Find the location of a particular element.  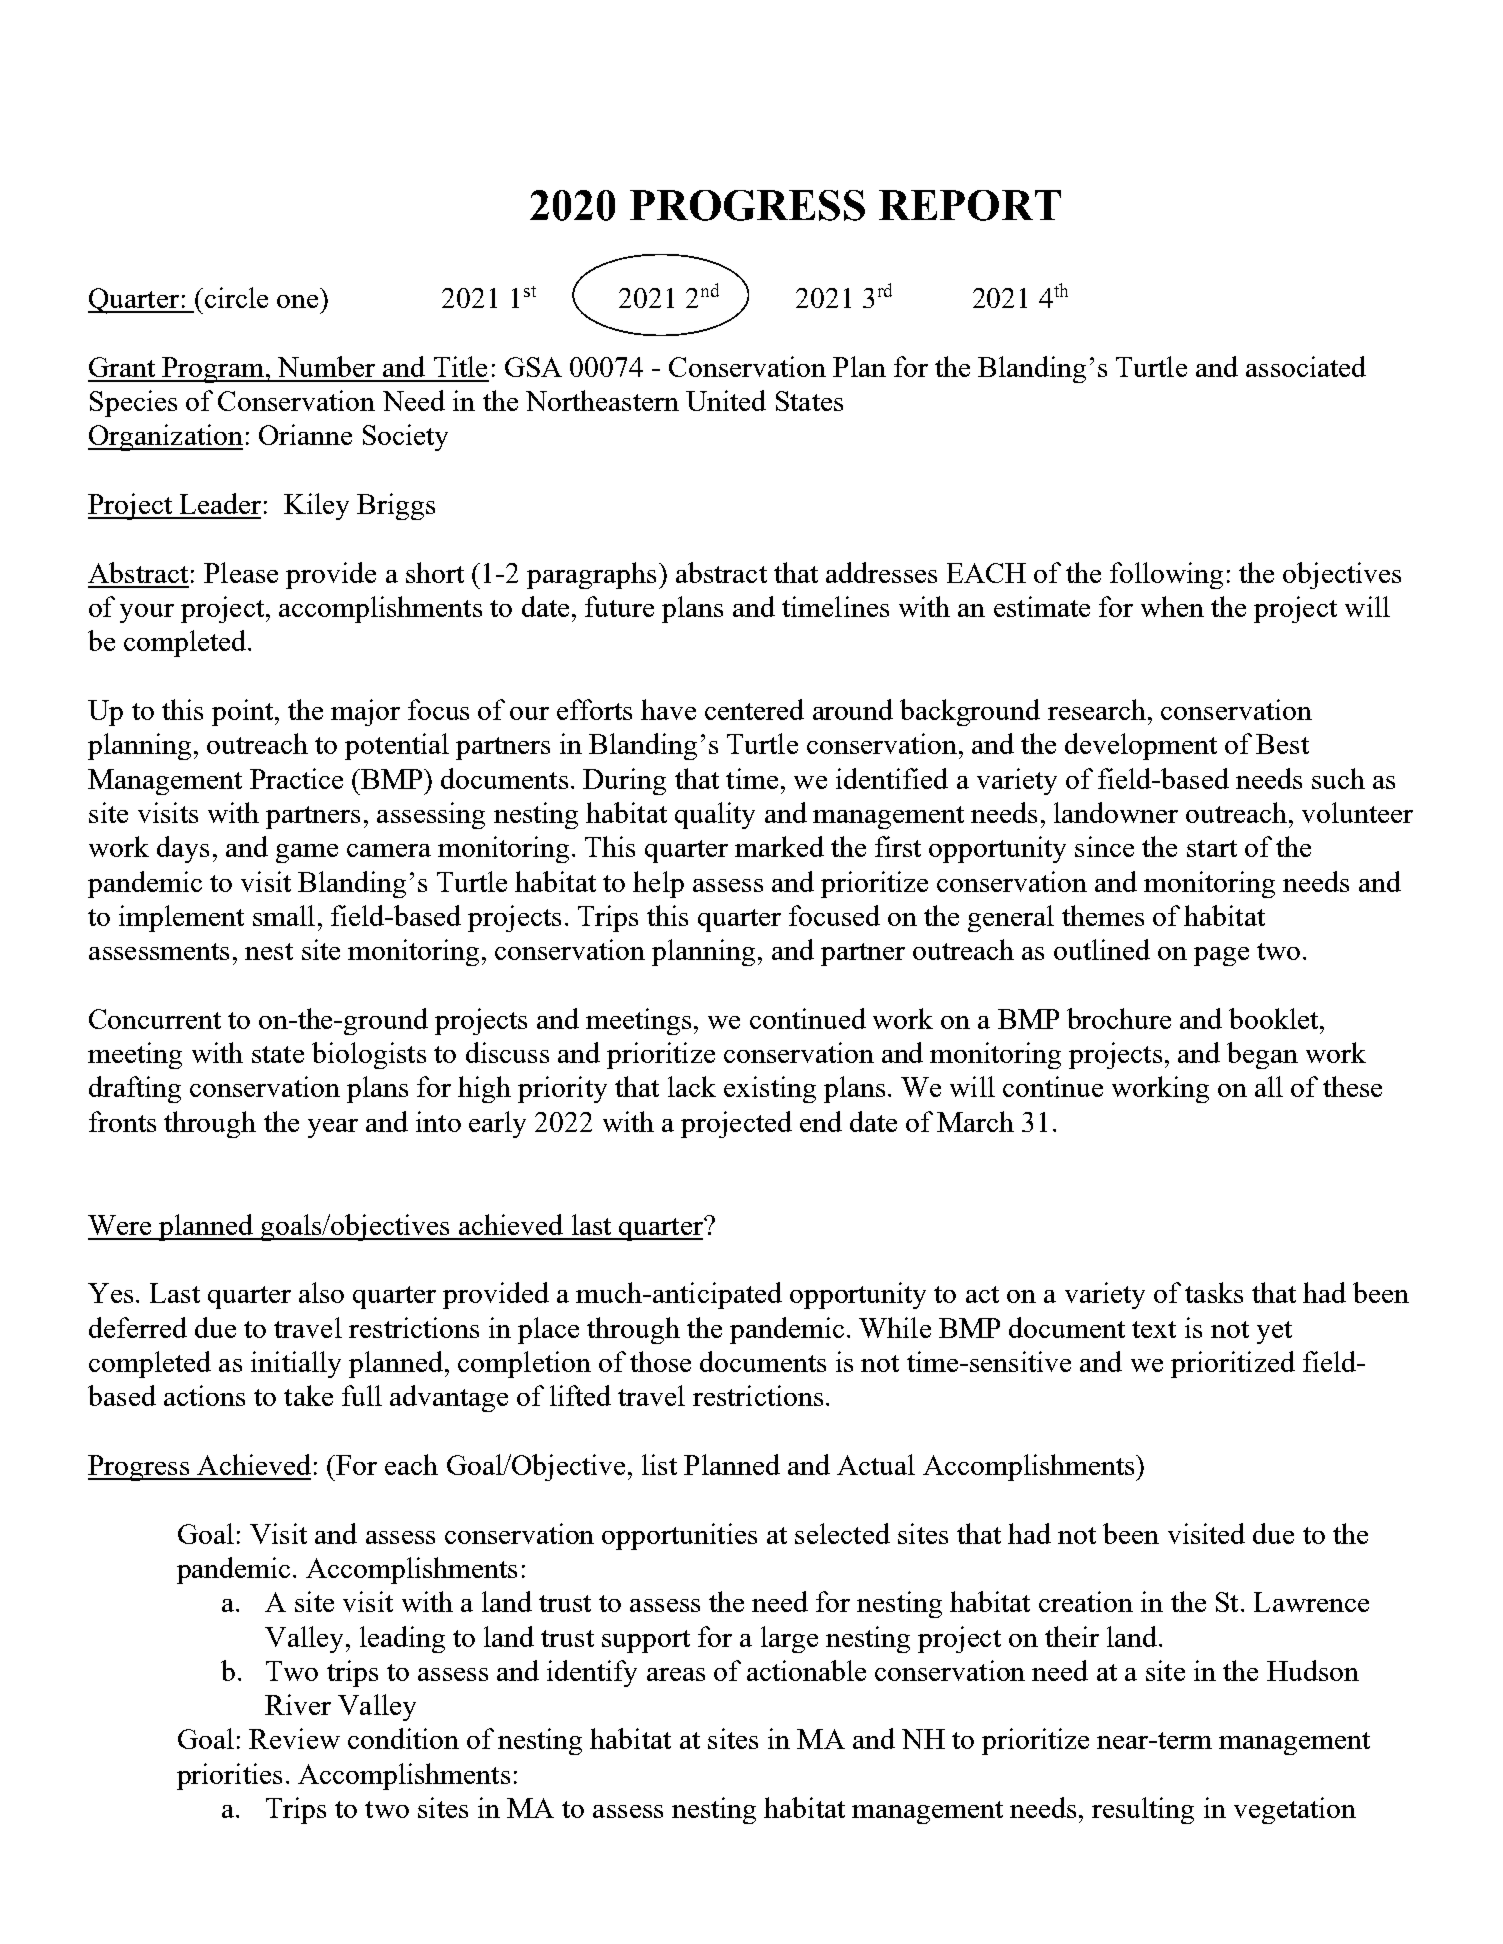

lack is located at coordinates (692, 1086).
